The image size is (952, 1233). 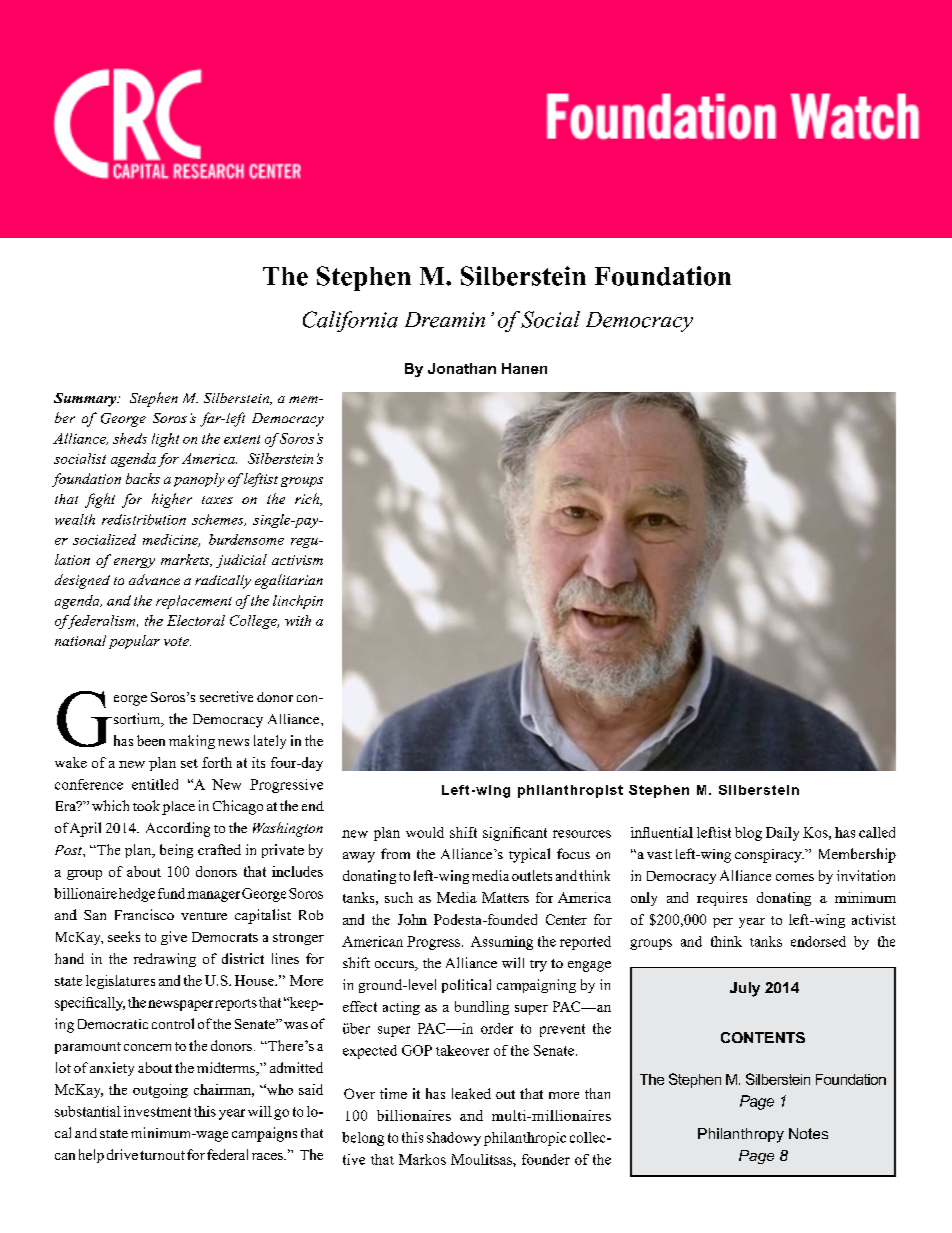 I want to click on endorsed, so click(x=818, y=941).
